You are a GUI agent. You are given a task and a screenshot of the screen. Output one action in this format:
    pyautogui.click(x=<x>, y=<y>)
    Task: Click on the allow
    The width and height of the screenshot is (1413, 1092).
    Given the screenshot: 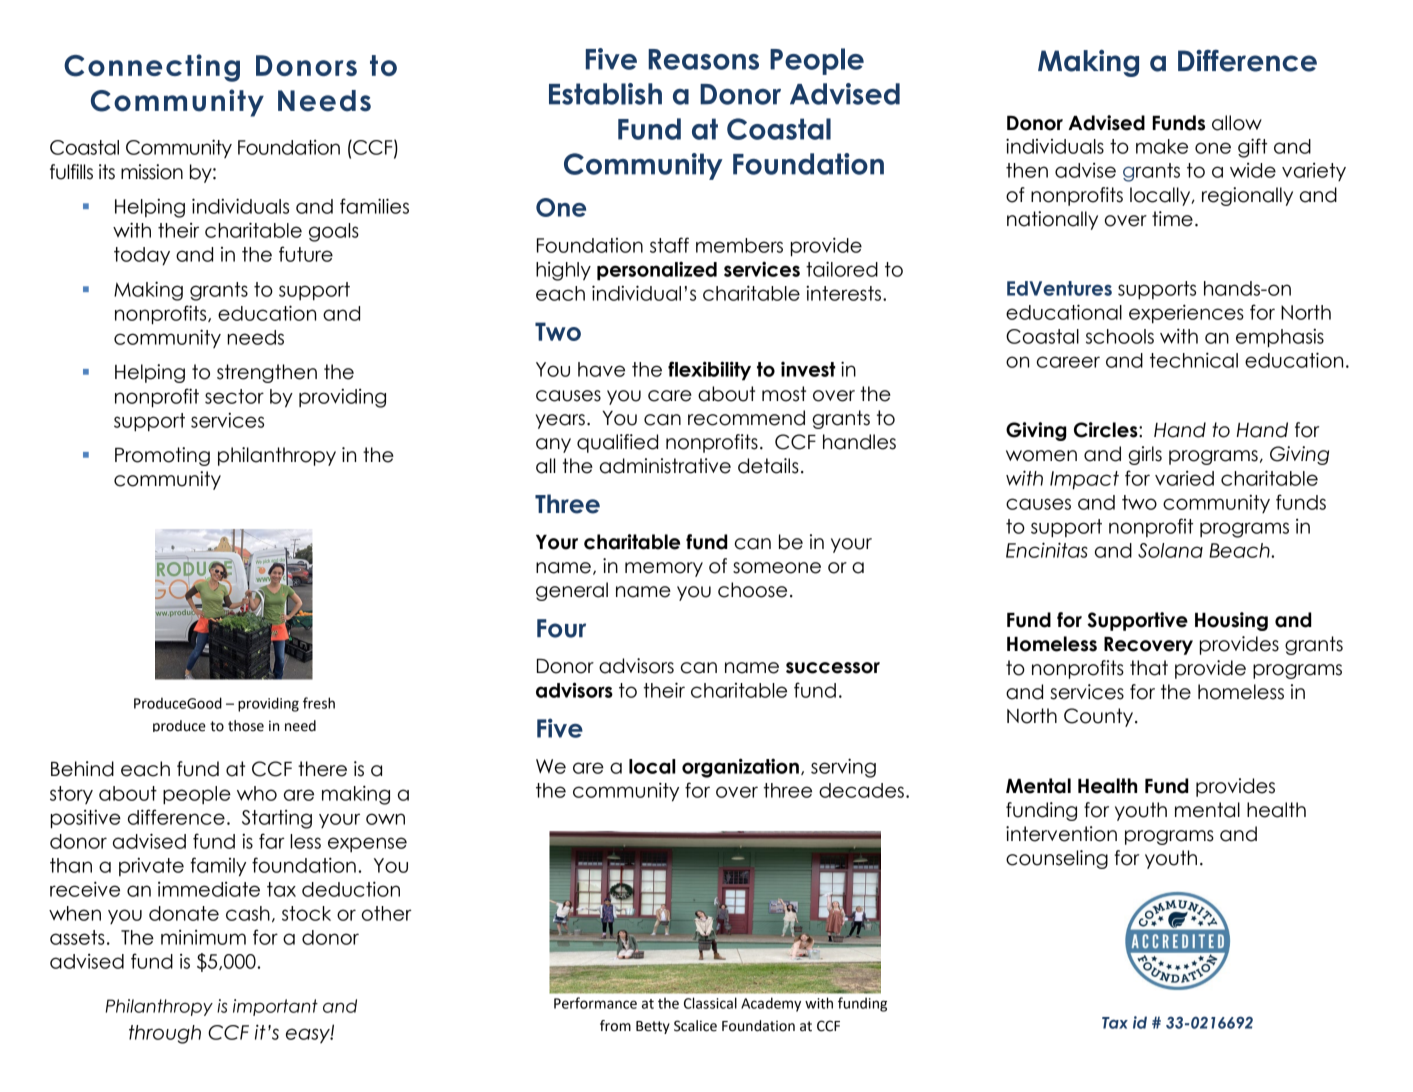 What is the action you would take?
    pyautogui.click(x=1237, y=123)
